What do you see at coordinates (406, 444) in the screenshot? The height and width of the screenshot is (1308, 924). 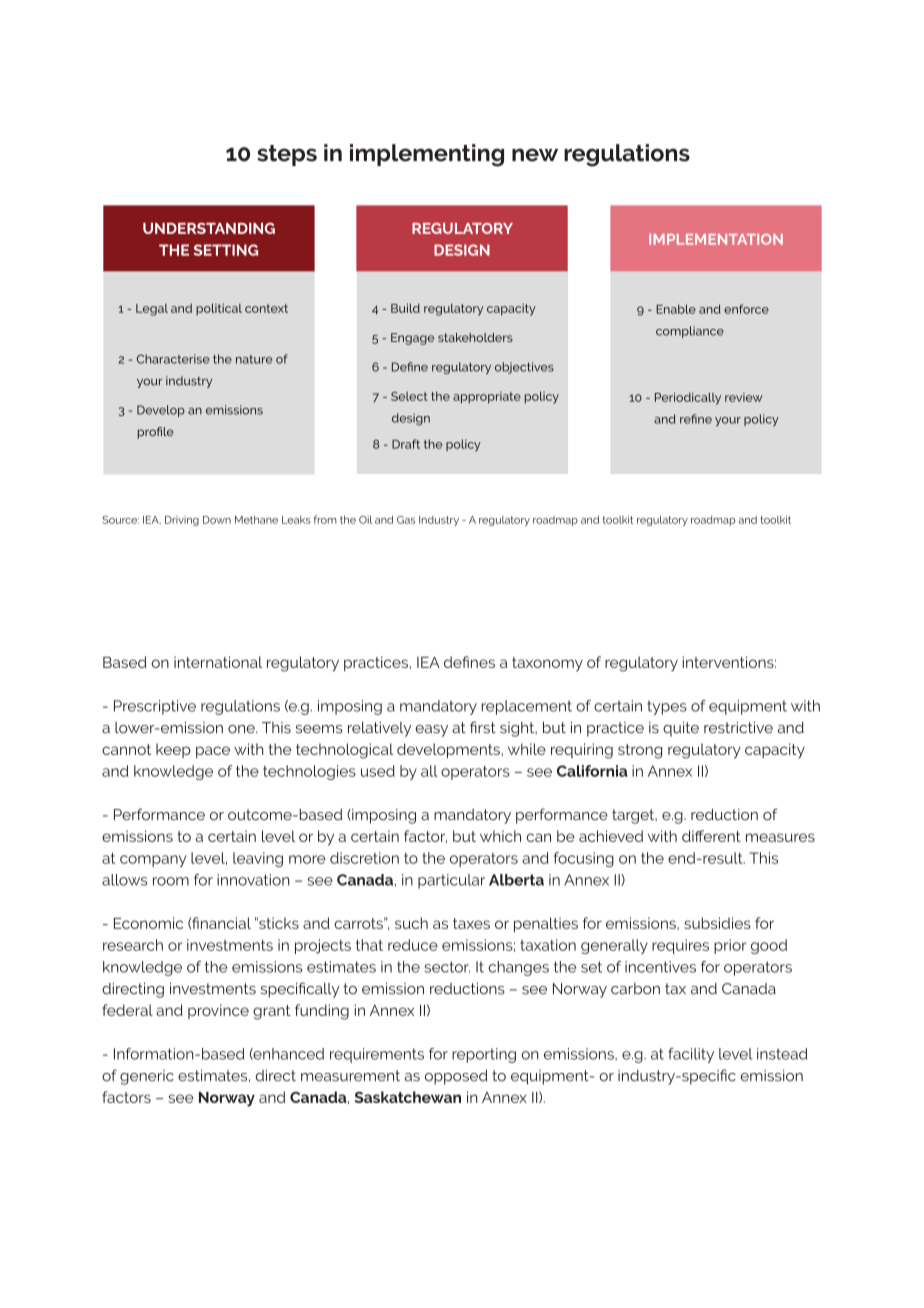 I see `Draft` at bounding box center [406, 444].
